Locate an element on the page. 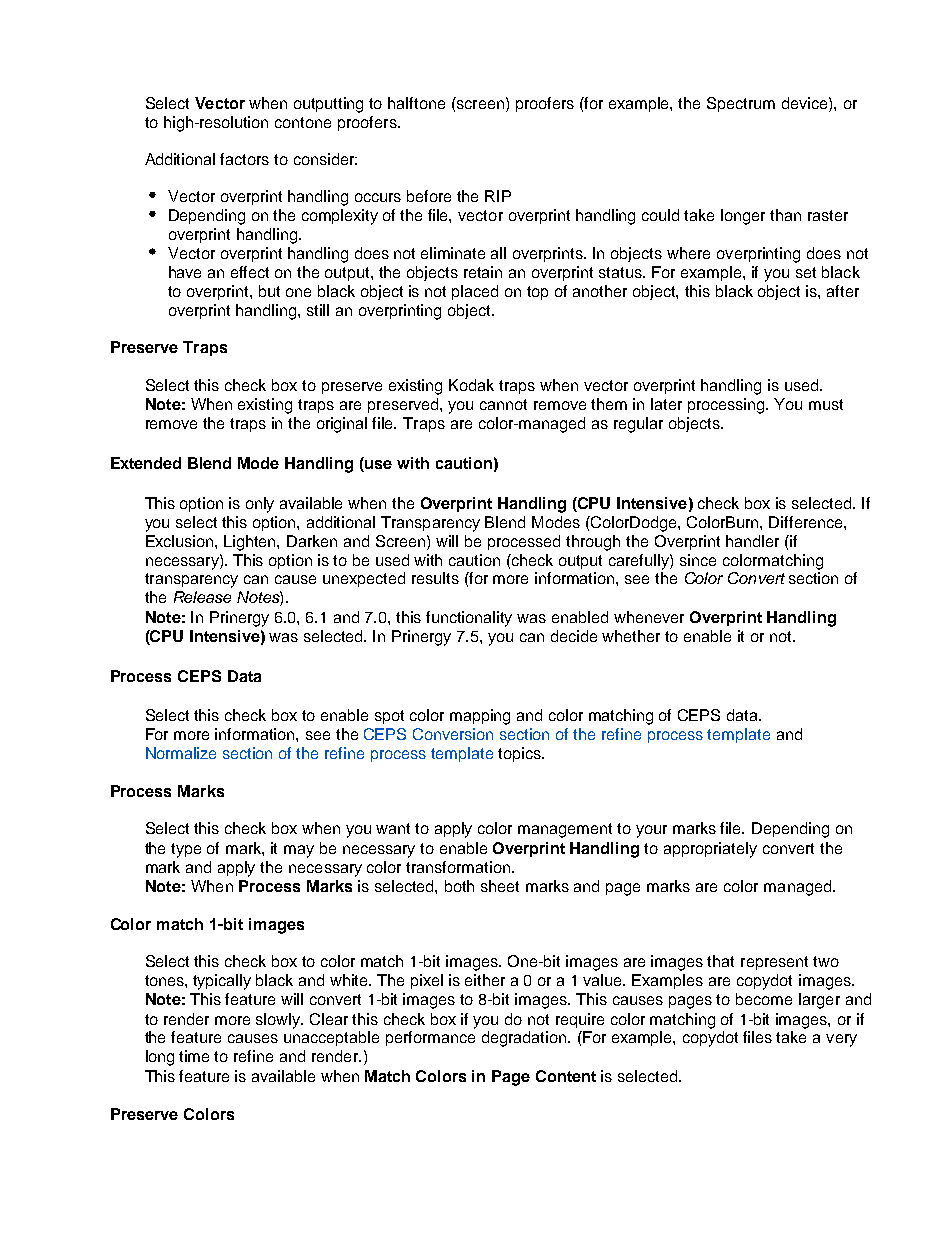 The width and height of the page is (952, 1233). cannot is located at coordinates (503, 404).
